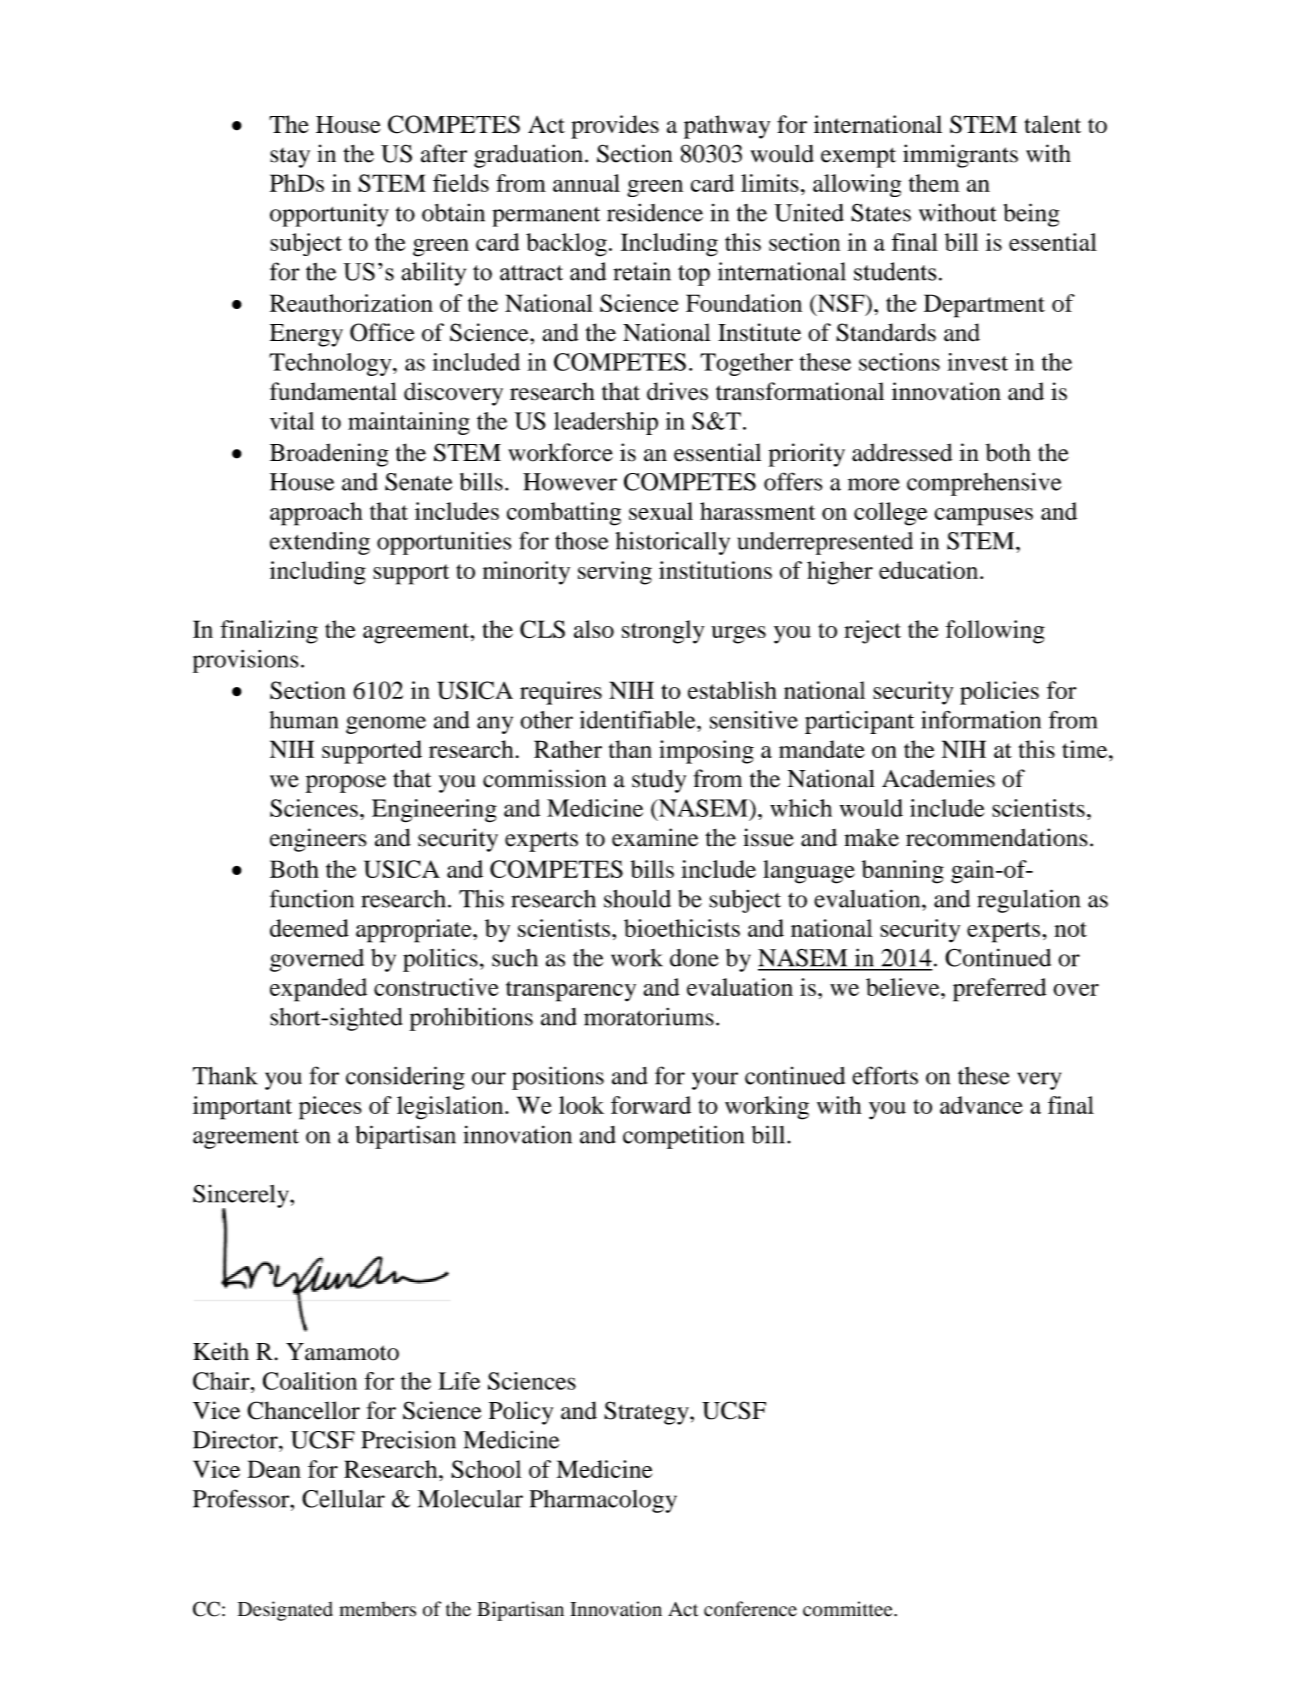 Image resolution: width=1308 pixels, height=1693 pixels. I want to click on residence, so click(655, 212).
